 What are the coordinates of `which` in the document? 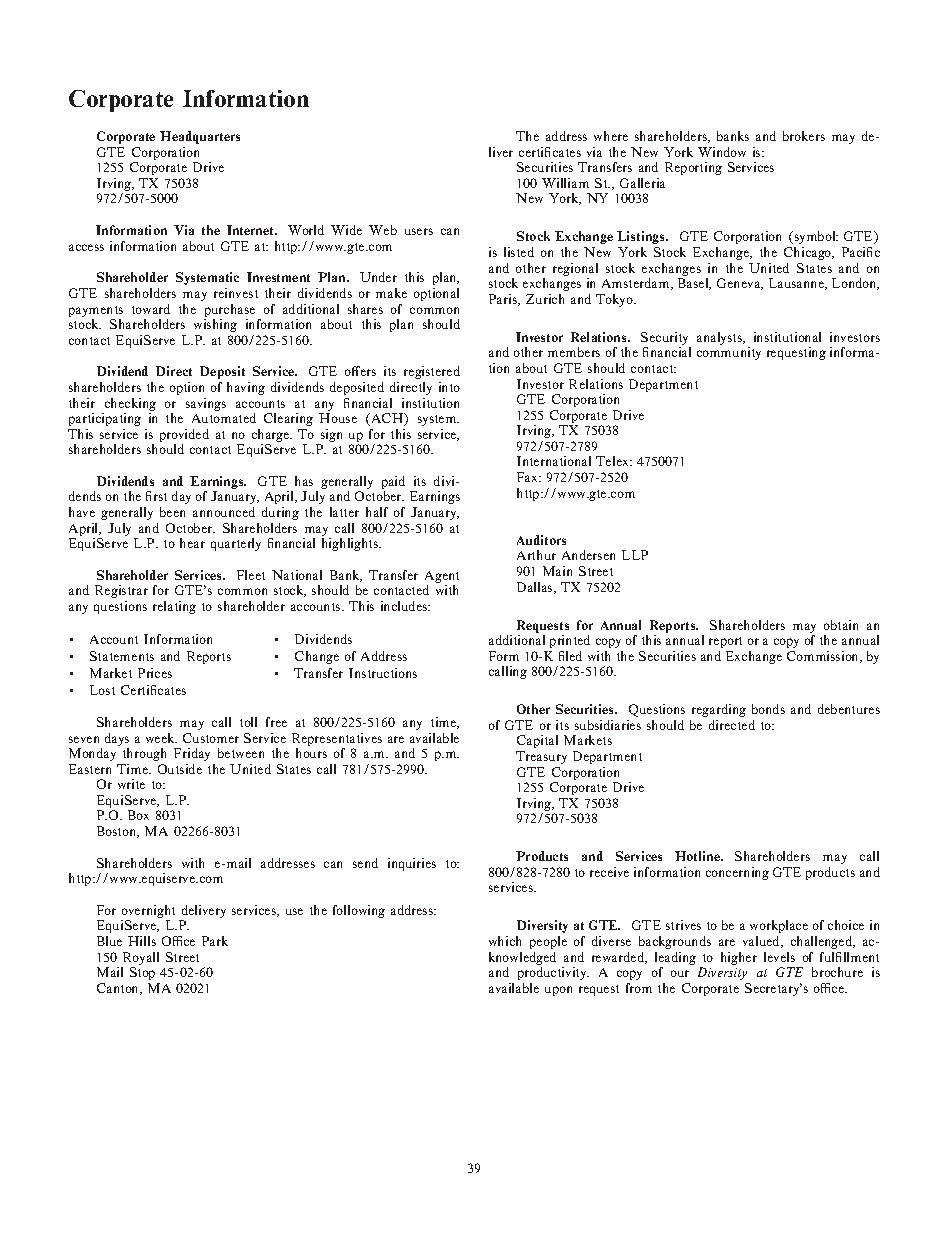 It's located at (505, 941).
